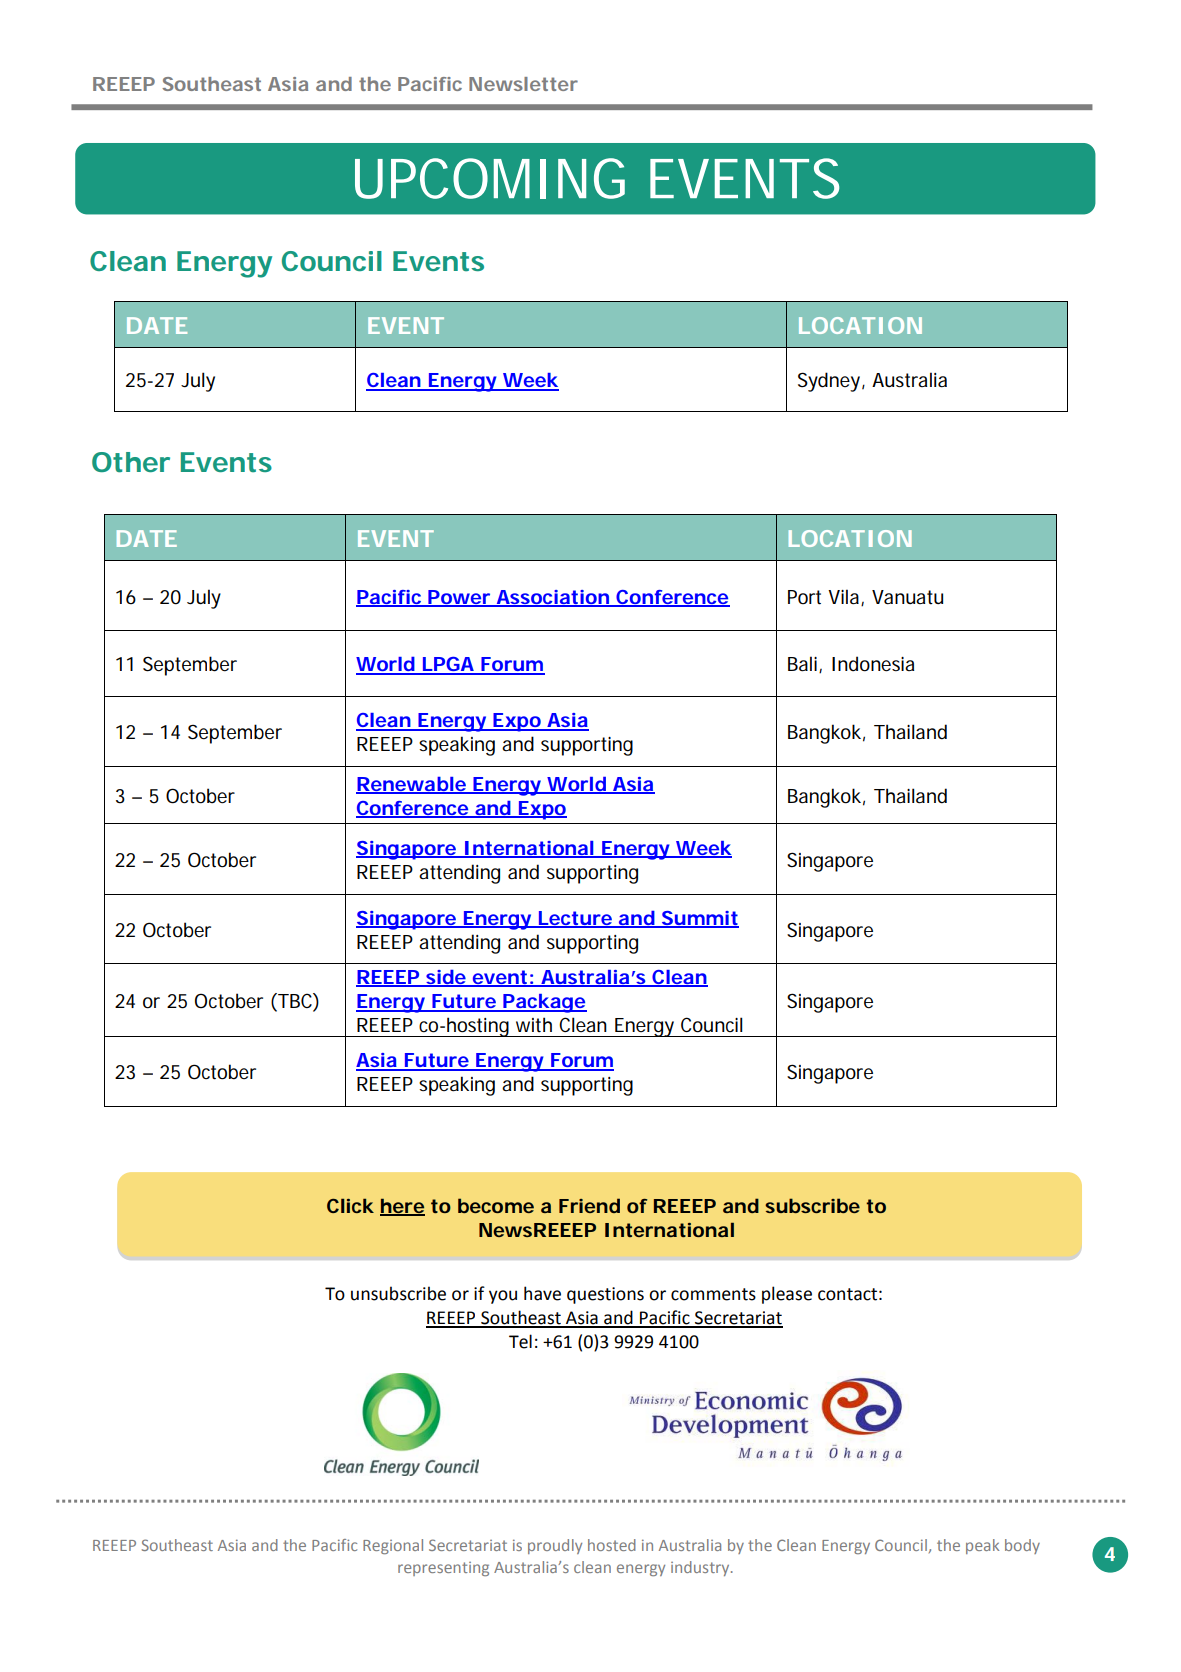 This screenshot has height=1672, width=1181. Describe the element at coordinates (523, 84) in the screenshot. I see `Newsletter` at that location.
